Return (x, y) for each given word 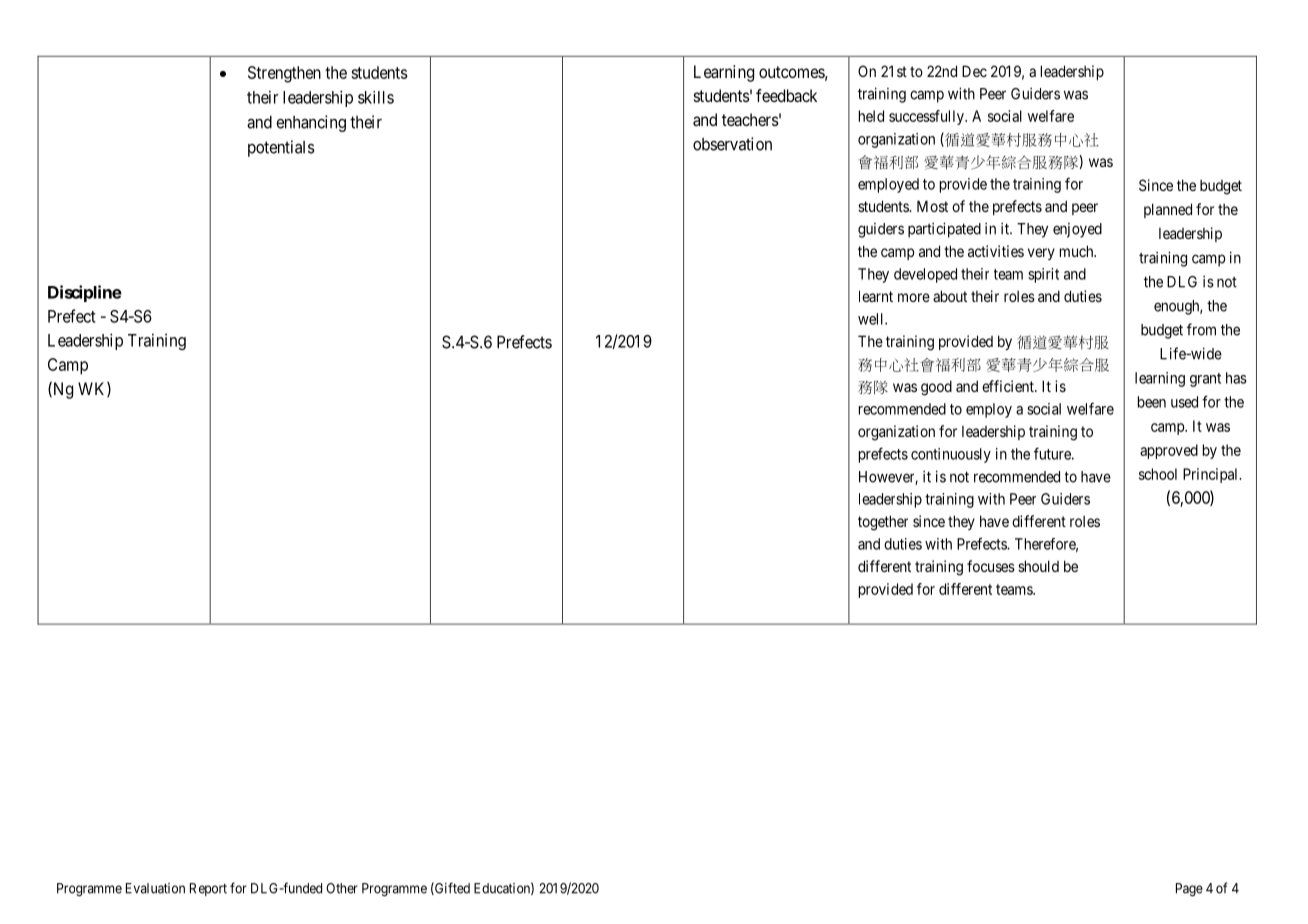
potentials (281, 148)
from (1201, 329)
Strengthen (284, 74)
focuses (991, 566)
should (1038, 566)
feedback (786, 95)
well (872, 319)
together (883, 523)
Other (342, 888)
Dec (974, 71)
